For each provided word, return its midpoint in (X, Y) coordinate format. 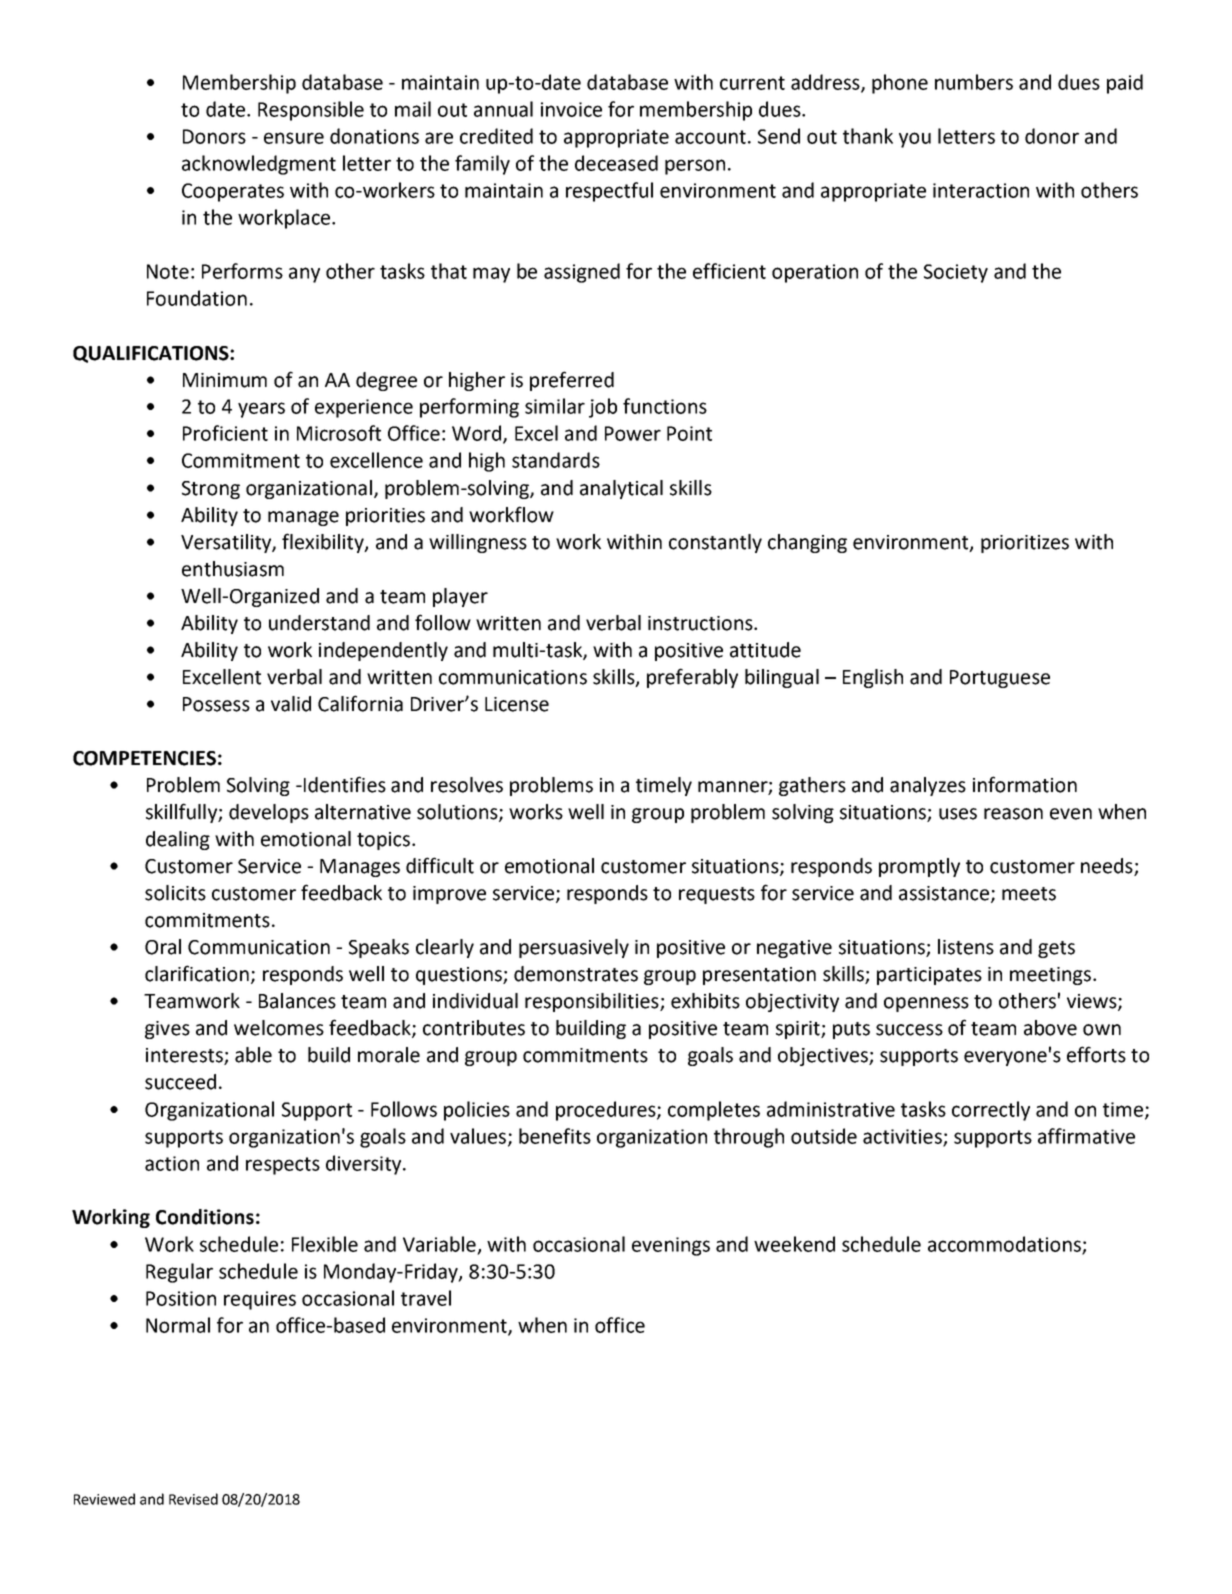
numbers (974, 82)
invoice (571, 109)
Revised (193, 1499)
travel (426, 1298)
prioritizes (1025, 544)
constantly (715, 543)
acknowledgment (259, 165)
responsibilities (593, 1002)
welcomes (279, 1028)
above (1050, 1028)
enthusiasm (233, 569)
